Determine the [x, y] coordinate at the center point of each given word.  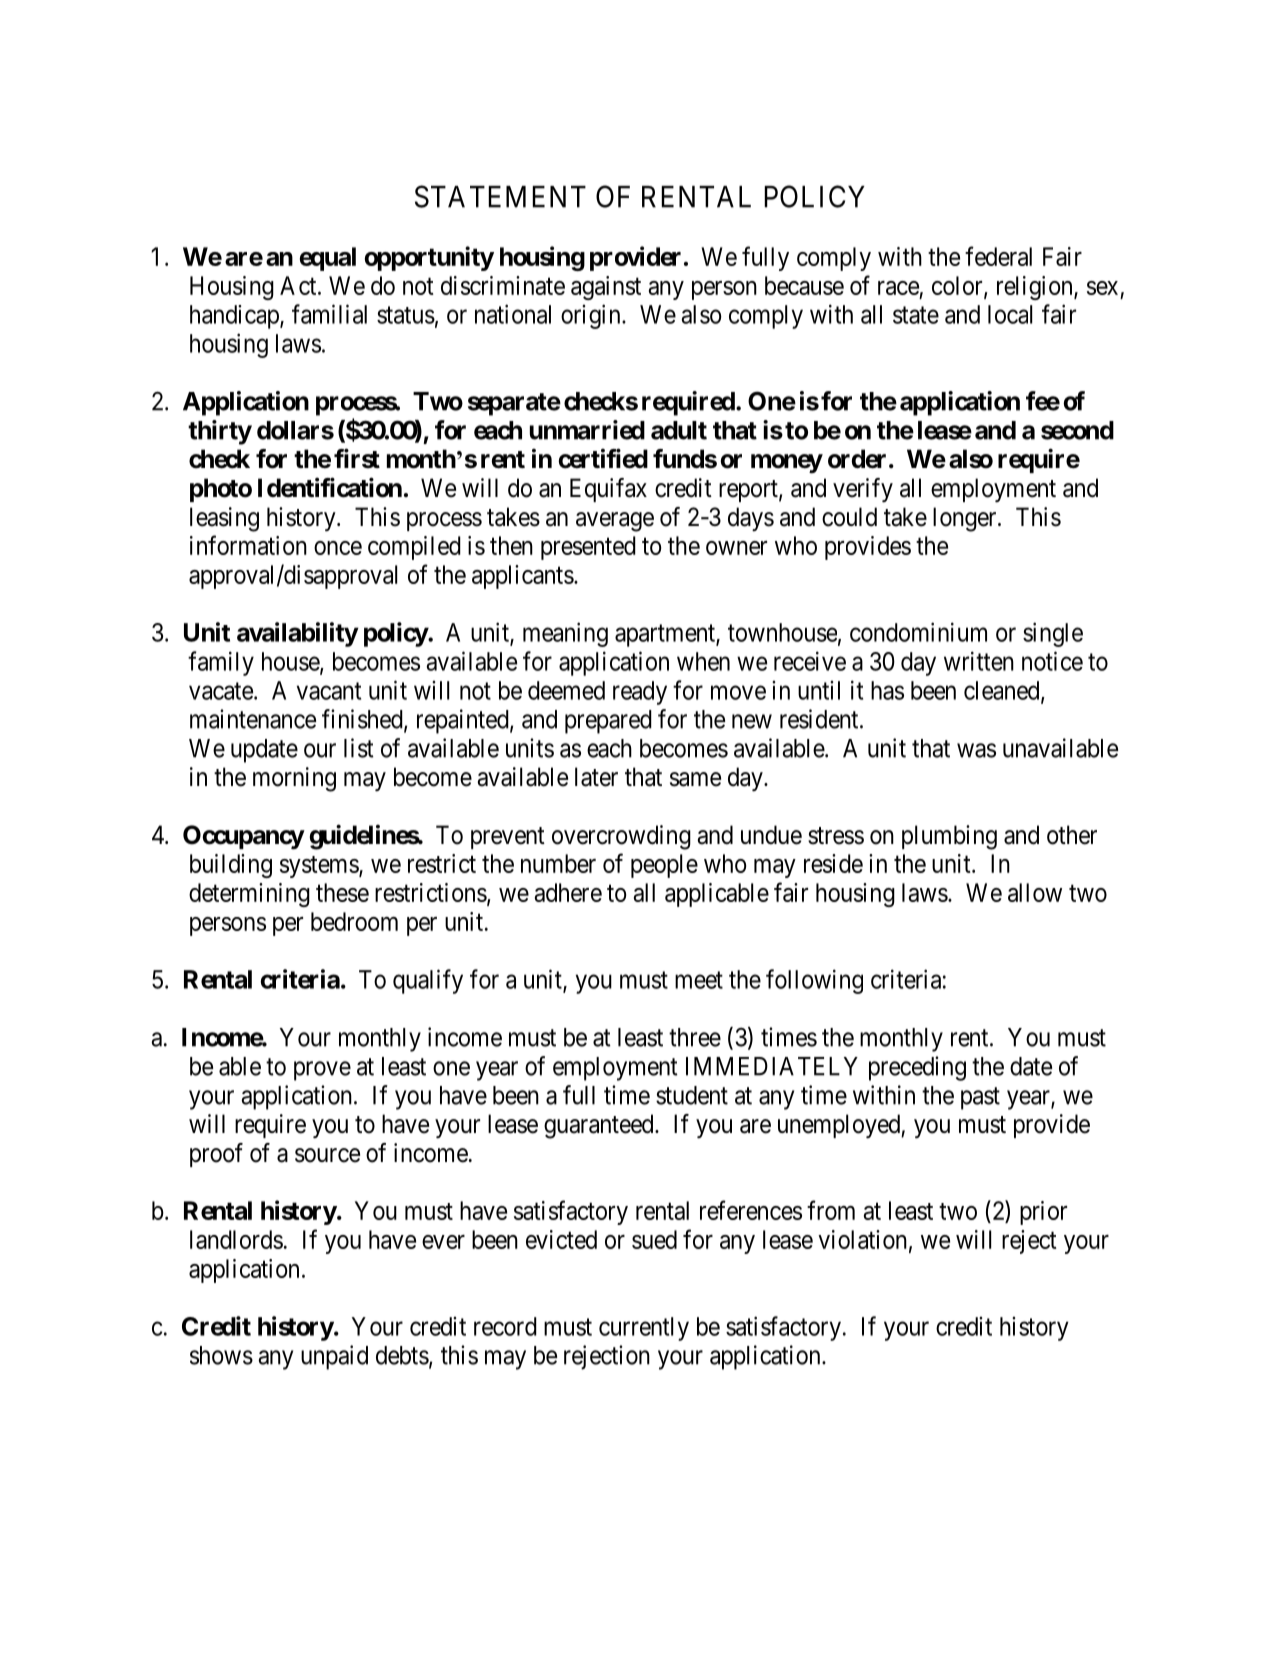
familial [329, 314]
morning [294, 779]
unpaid [334, 1357]
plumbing [949, 837]
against [606, 288]
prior [1043, 1213]
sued [654, 1239]
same [695, 779]
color [958, 286]
